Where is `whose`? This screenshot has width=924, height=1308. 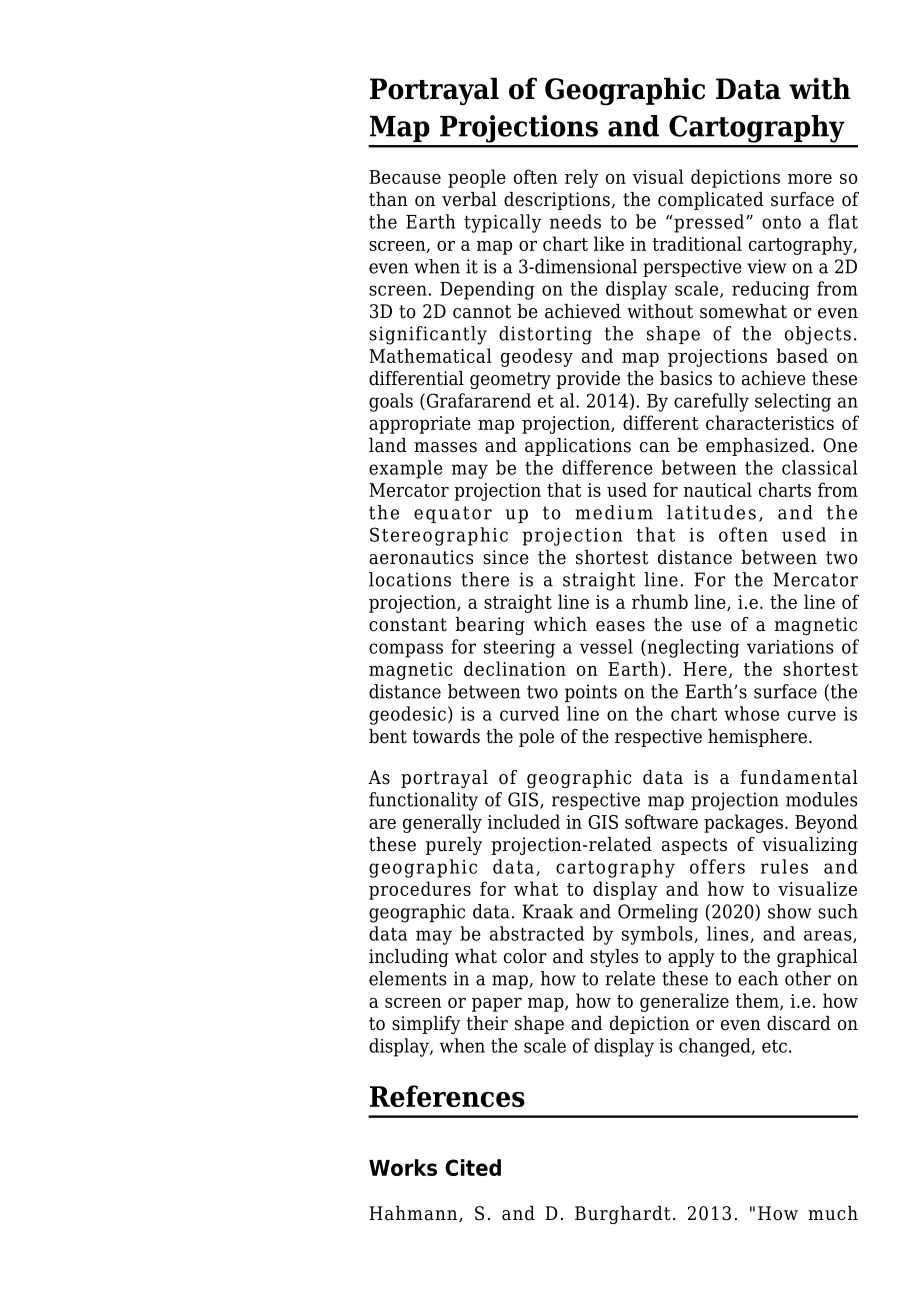 whose is located at coordinates (751, 713).
